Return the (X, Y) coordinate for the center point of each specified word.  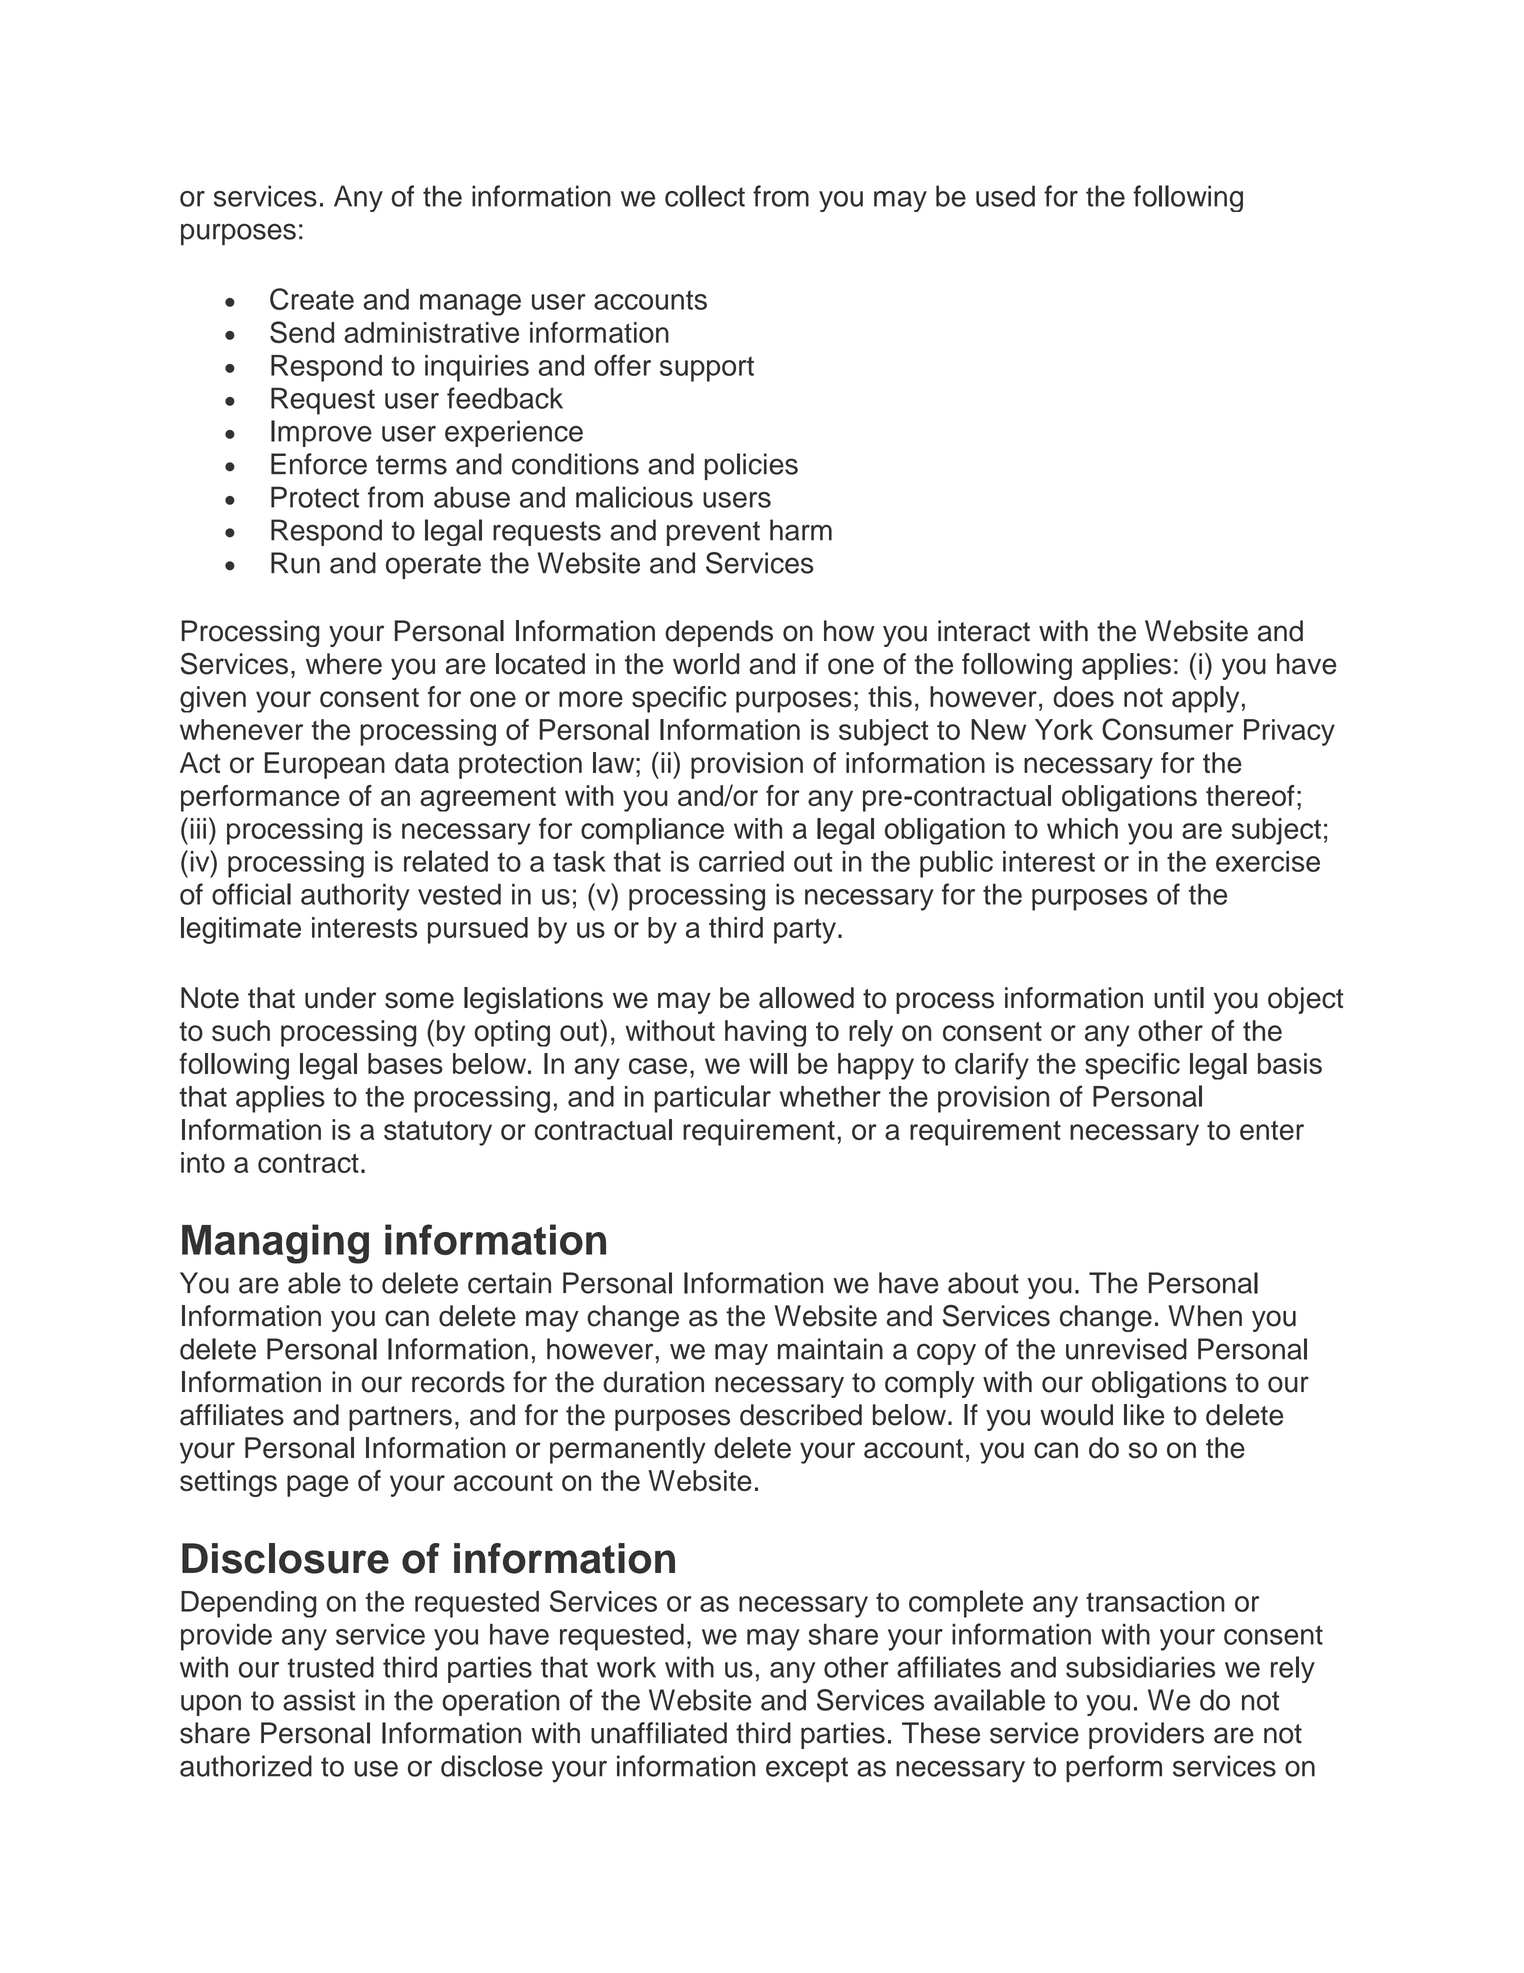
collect (705, 196)
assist (319, 1700)
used (1005, 196)
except (807, 1769)
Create (312, 299)
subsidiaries (1140, 1667)
